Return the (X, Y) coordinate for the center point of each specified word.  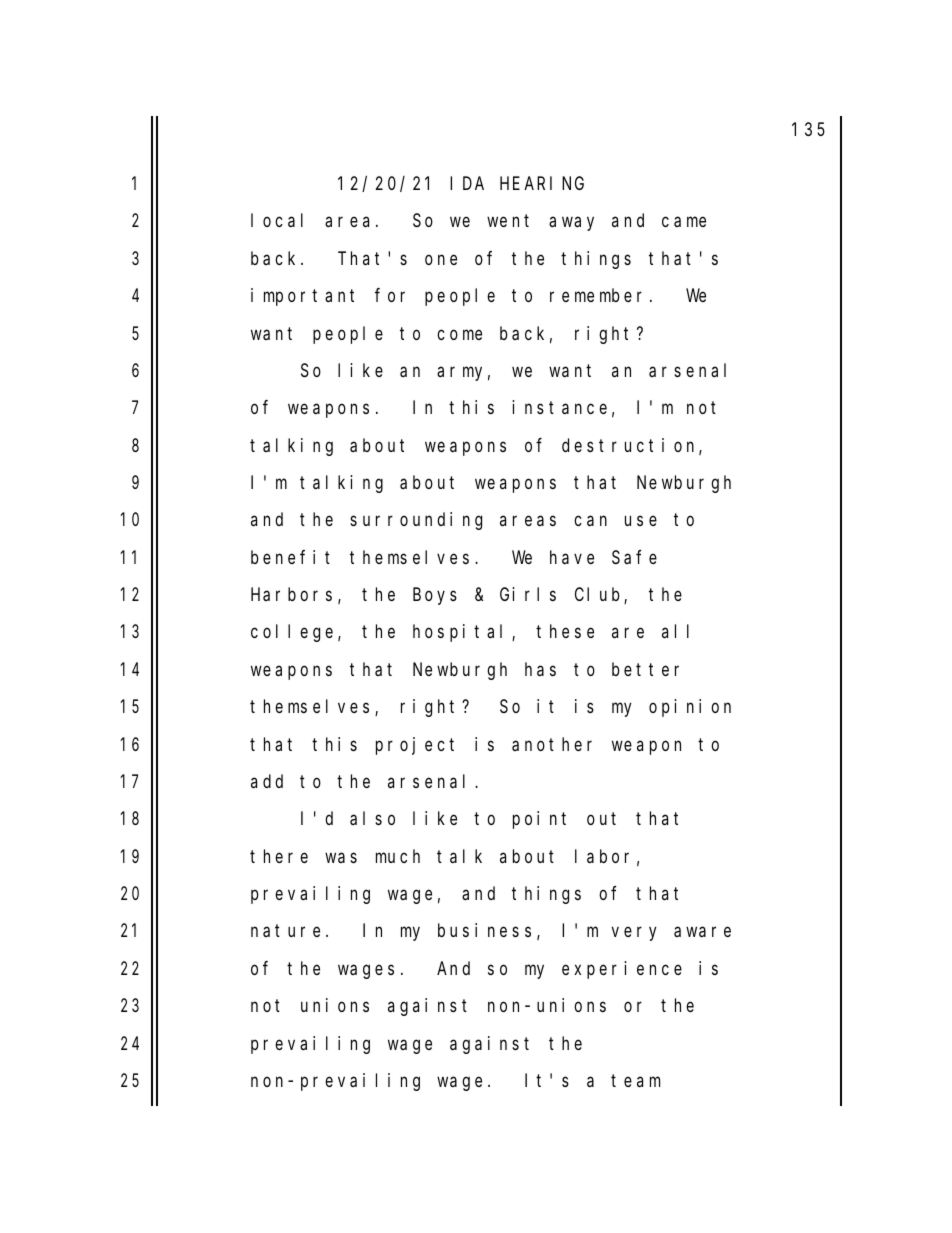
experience (622, 970)
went (508, 221)
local (277, 220)
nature (285, 931)
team (635, 1081)
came (684, 222)
